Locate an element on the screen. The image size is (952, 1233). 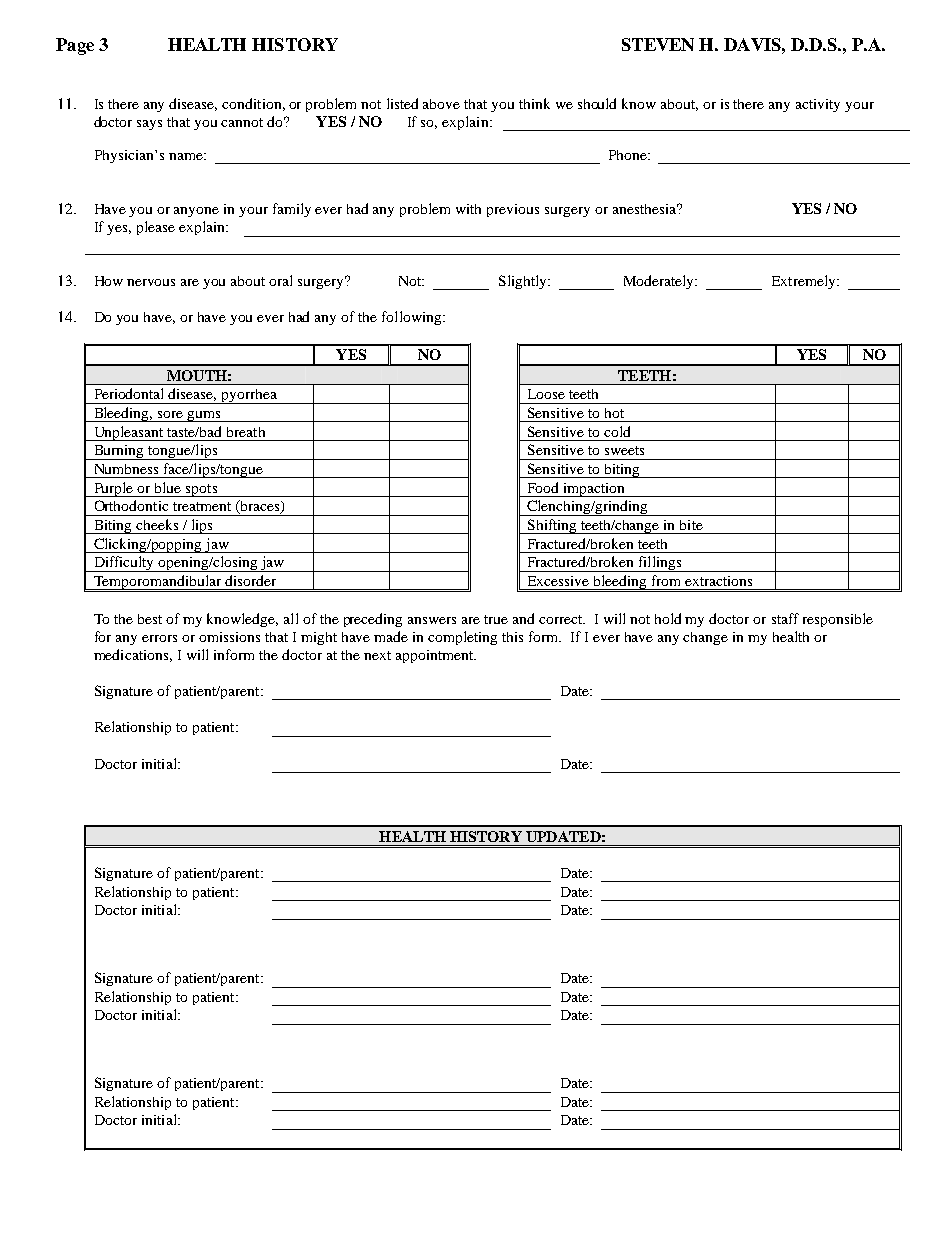
following is located at coordinates (413, 318).
